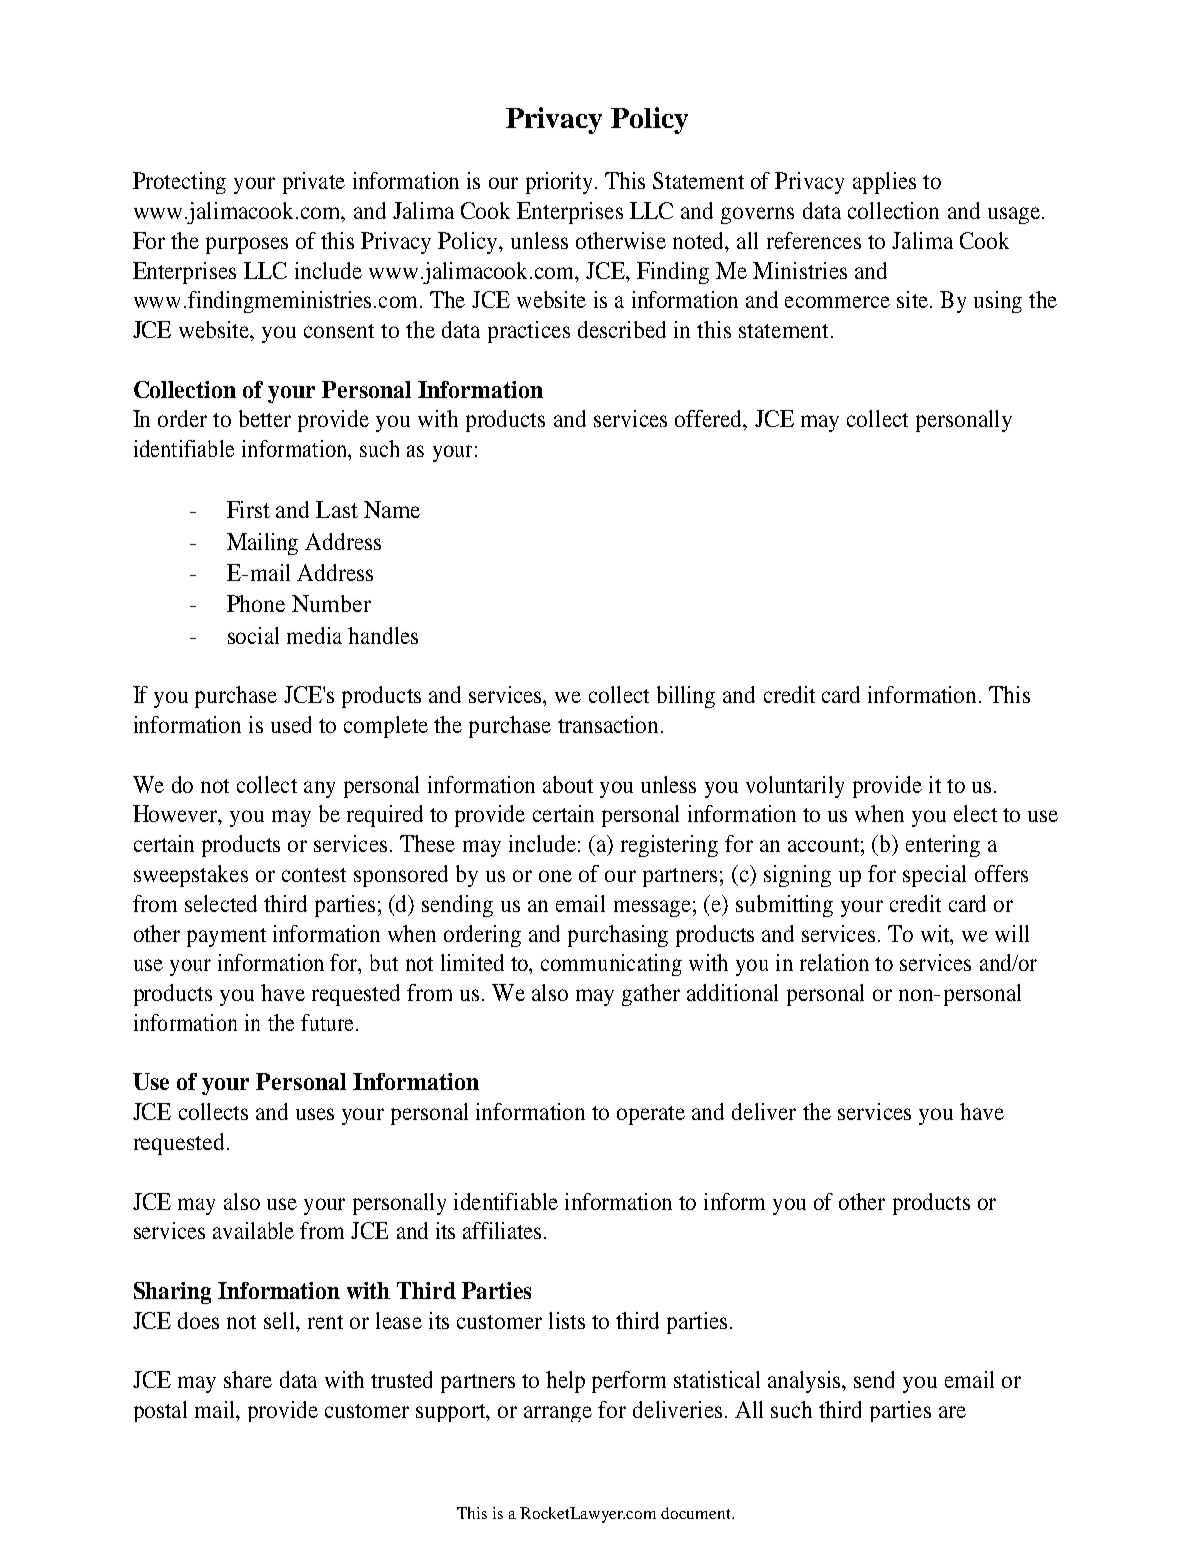  I want to click on applies, so click(884, 183).
